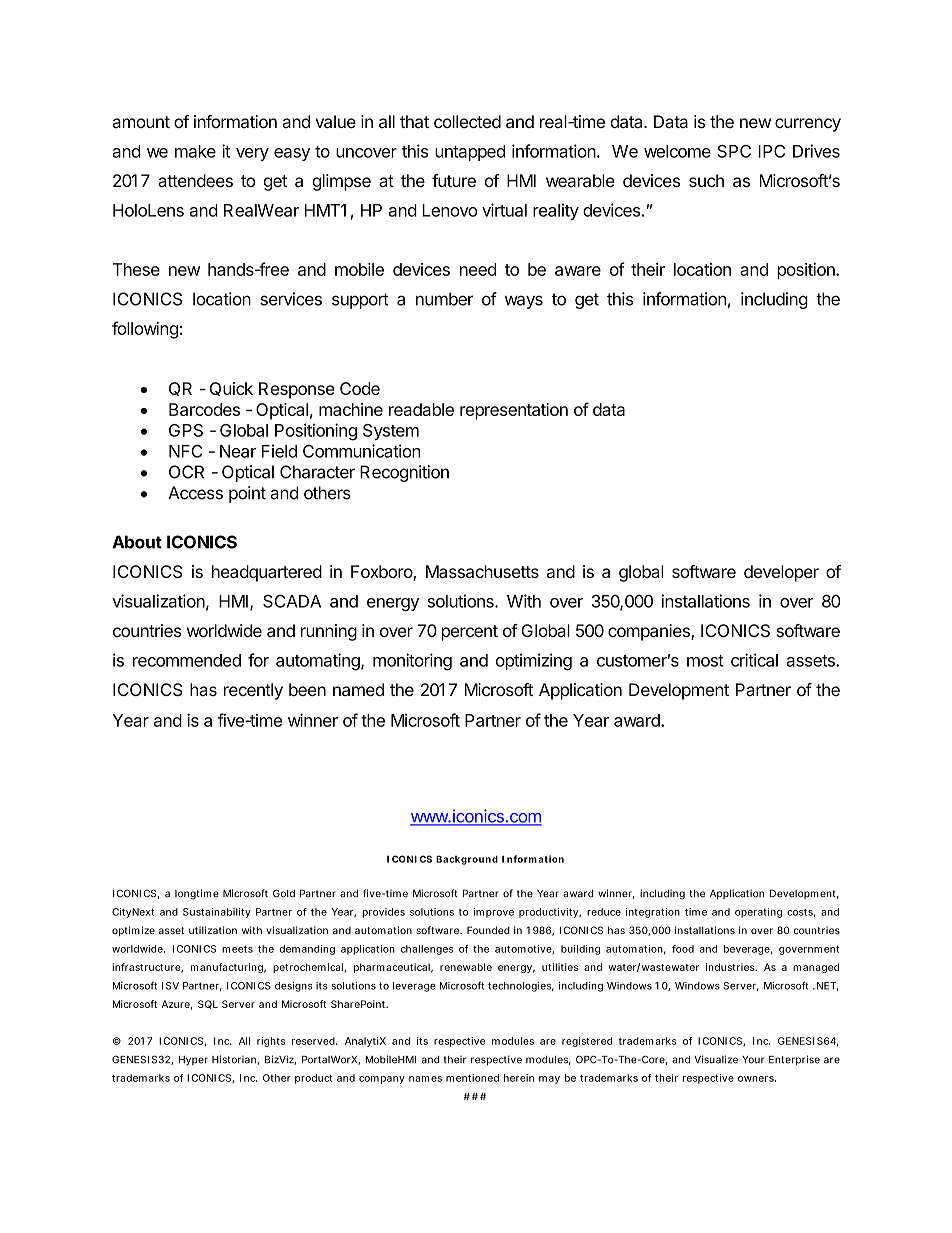 The image size is (952, 1233). Describe the element at coordinates (514, 411) in the screenshot. I see `representation` at that location.
